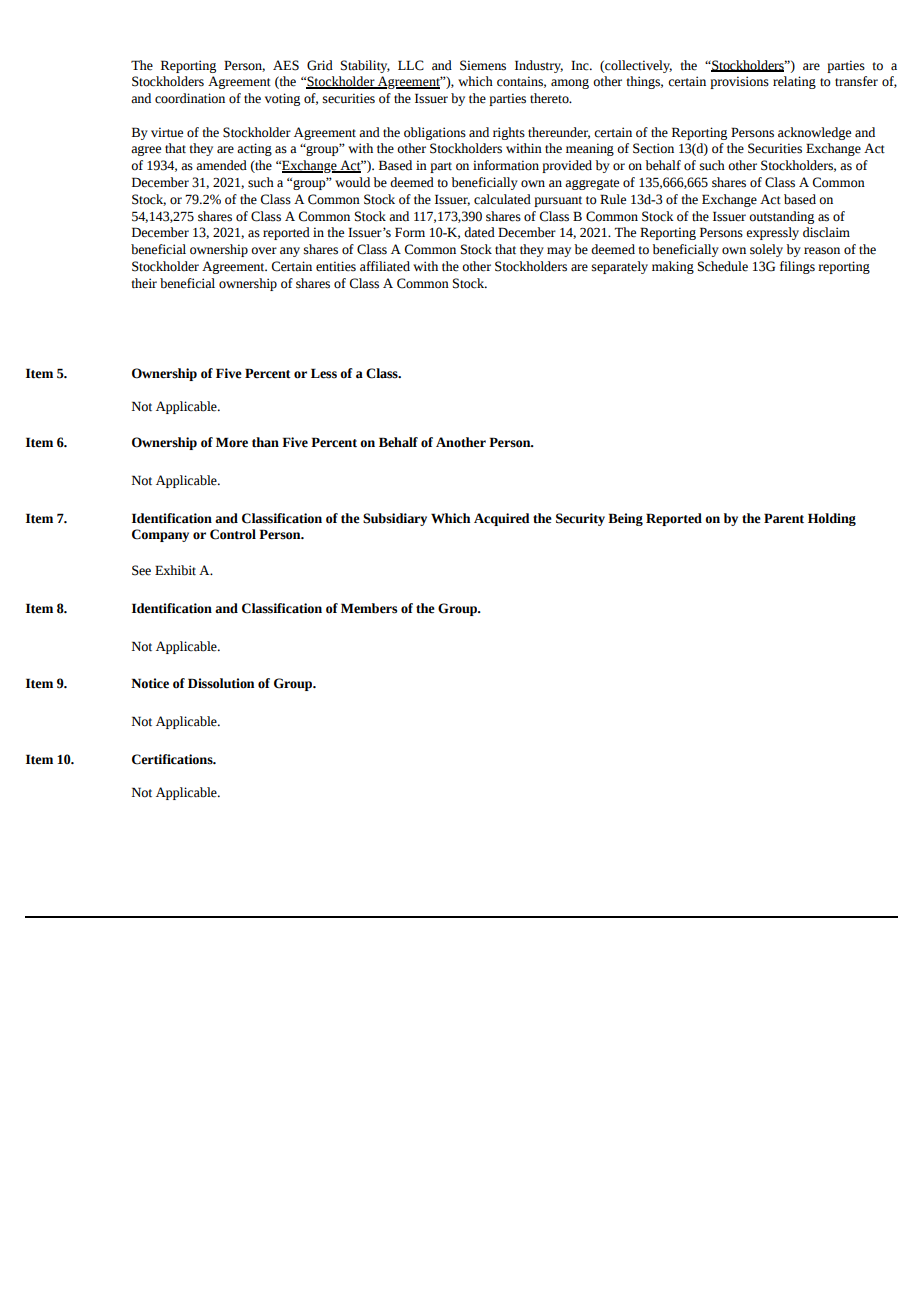  I want to click on Siemens, so click(483, 65).
